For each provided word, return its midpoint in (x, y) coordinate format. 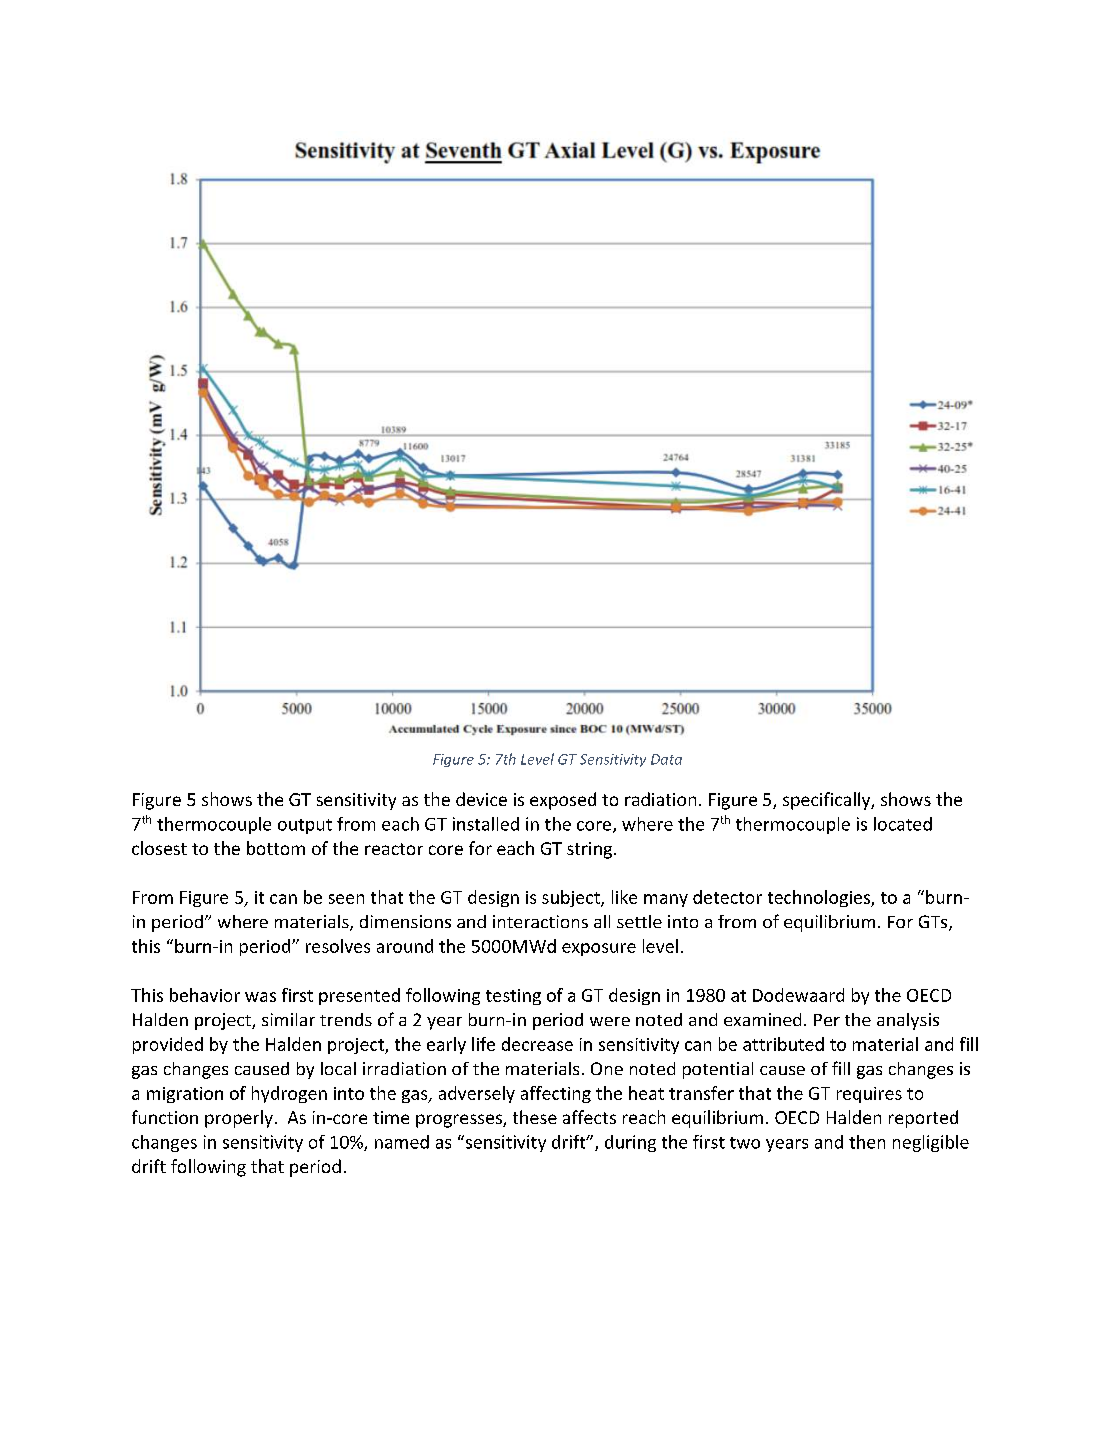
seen (346, 899)
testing (513, 997)
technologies (820, 898)
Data (666, 759)
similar (288, 1019)
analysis (908, 1021)
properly (239, 1119)
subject (572, 898)
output (305, 826)
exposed (563, 801)
